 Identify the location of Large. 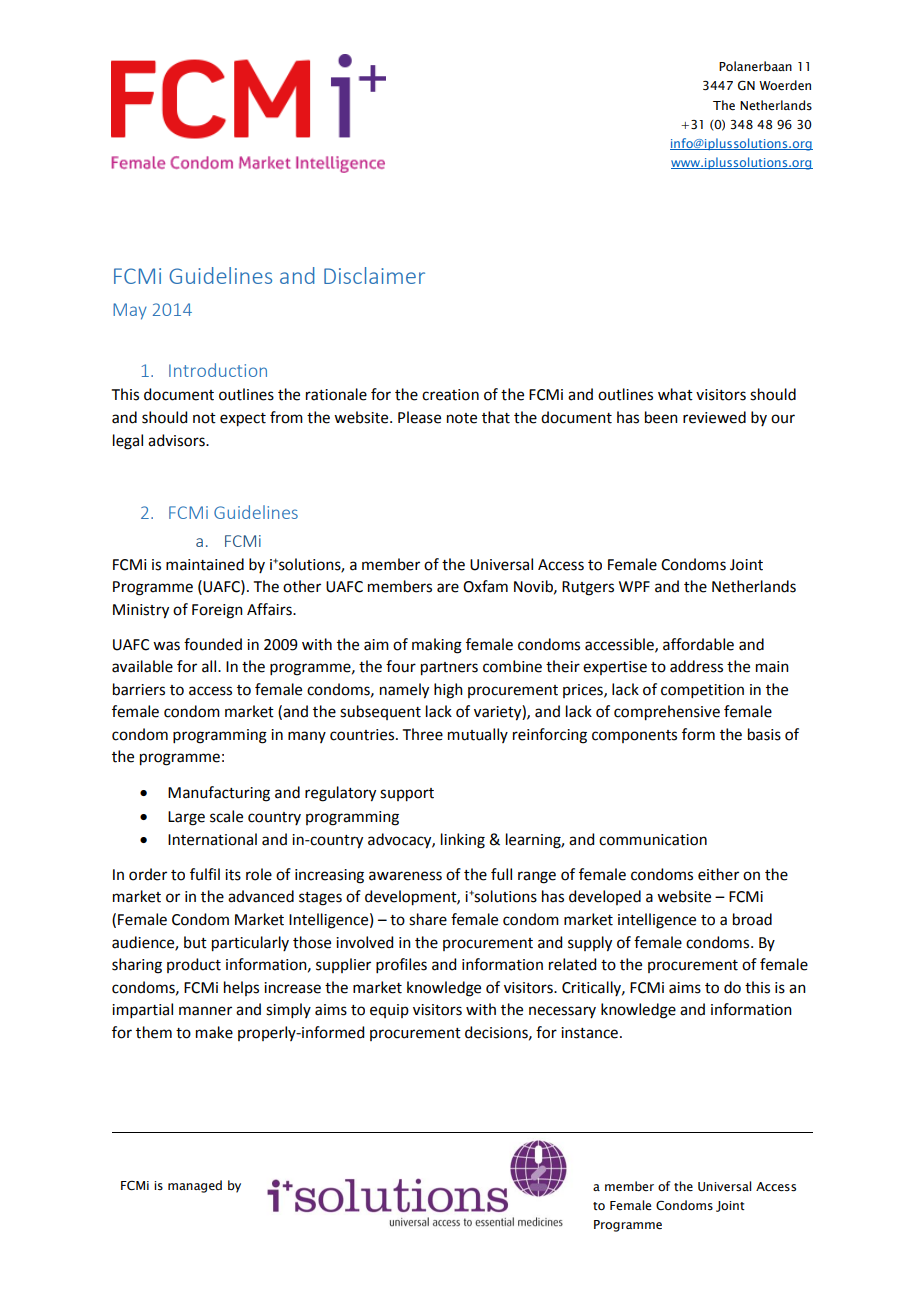
(186, 818).
